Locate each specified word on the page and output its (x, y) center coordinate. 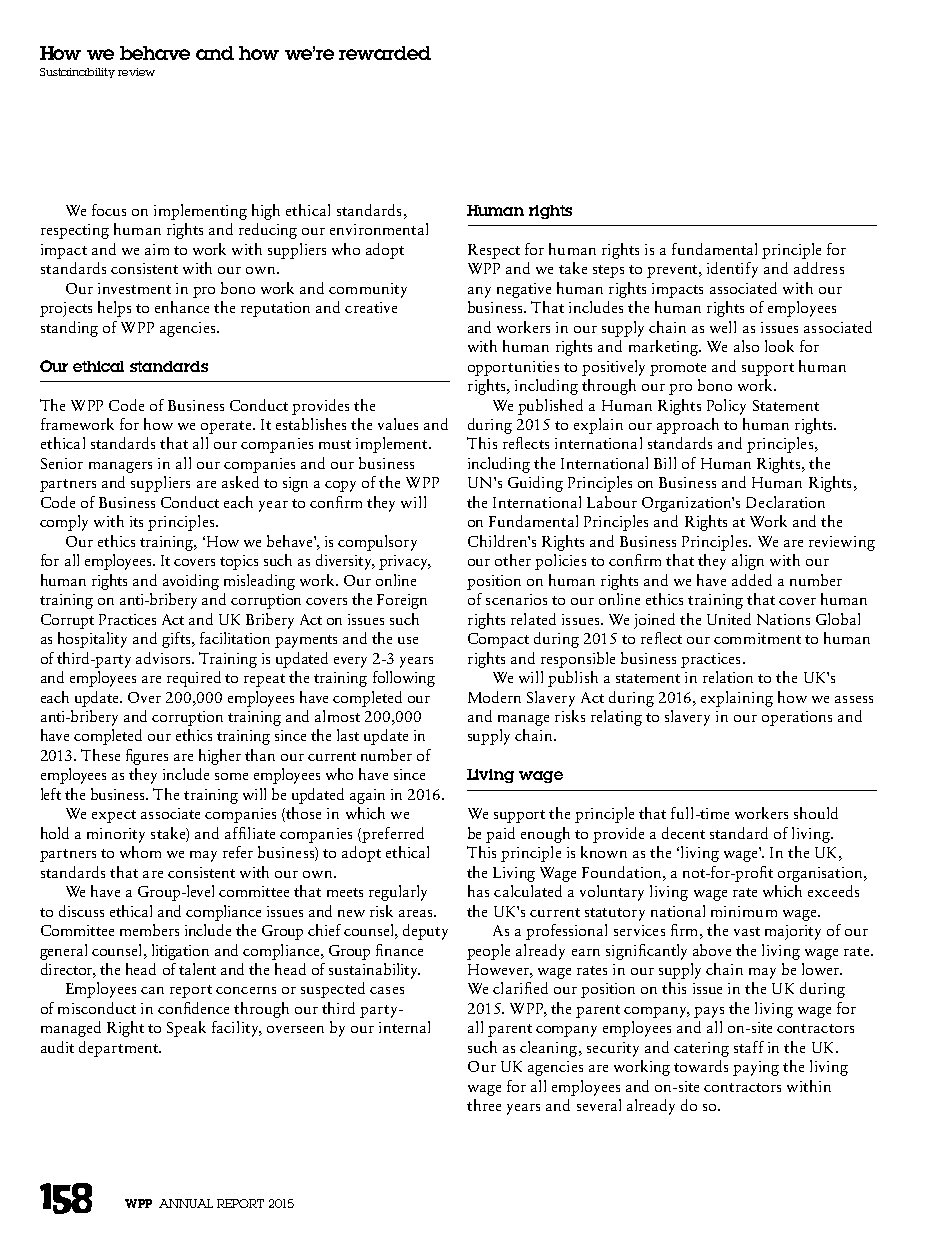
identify (732, 270)
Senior (62, 463)
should (816, 813)
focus (109, 210)
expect (114, 816)
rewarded (385, 53)
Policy (726, 407)
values (398, 424)
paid (500, 835)
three (484, 1105)
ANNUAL (186, 1203)
